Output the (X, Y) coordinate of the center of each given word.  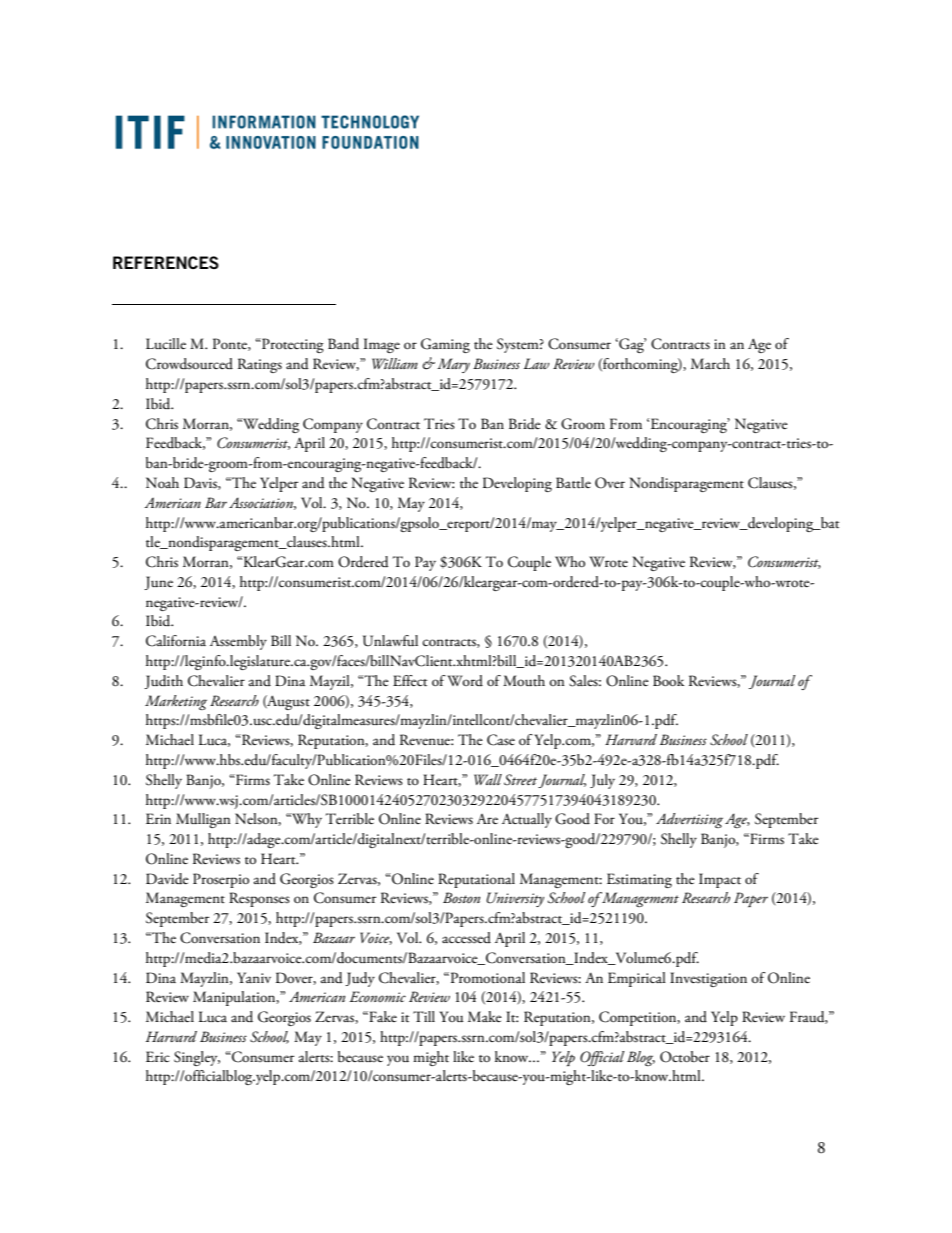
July (602, 781)
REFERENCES (166, 262)
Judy (360, 979)
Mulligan (203, 820)
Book (668, 680)
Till (424, 1016)
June (158, 583)
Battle (573, 482)
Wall (488, 779)
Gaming (445, 345)
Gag (631, 345)
